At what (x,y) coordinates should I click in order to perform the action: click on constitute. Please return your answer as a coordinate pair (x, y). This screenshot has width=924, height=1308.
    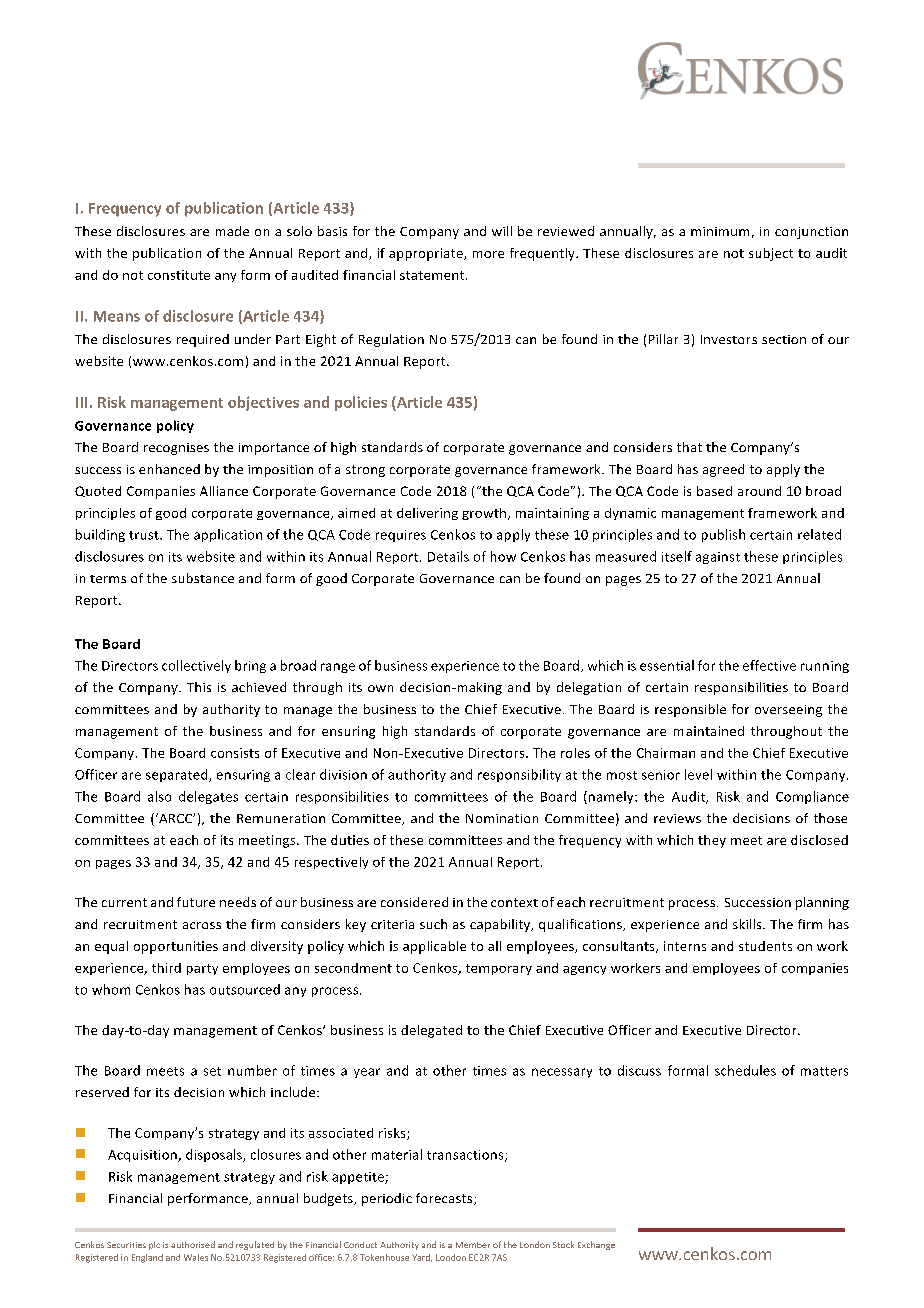
    Looking at the image, I should click on (179, 275).
